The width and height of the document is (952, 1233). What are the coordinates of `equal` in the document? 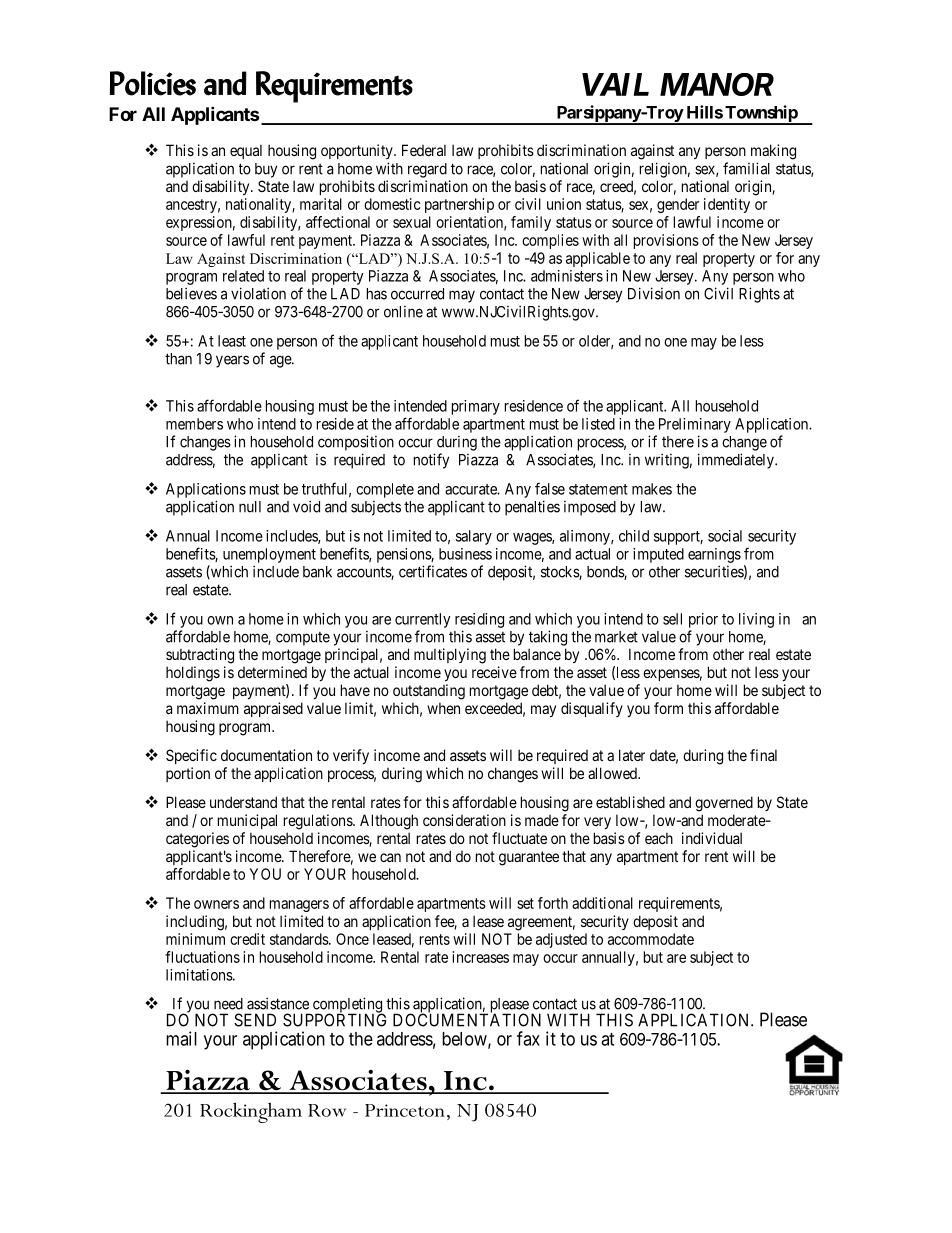 It's located at (246, 151).
